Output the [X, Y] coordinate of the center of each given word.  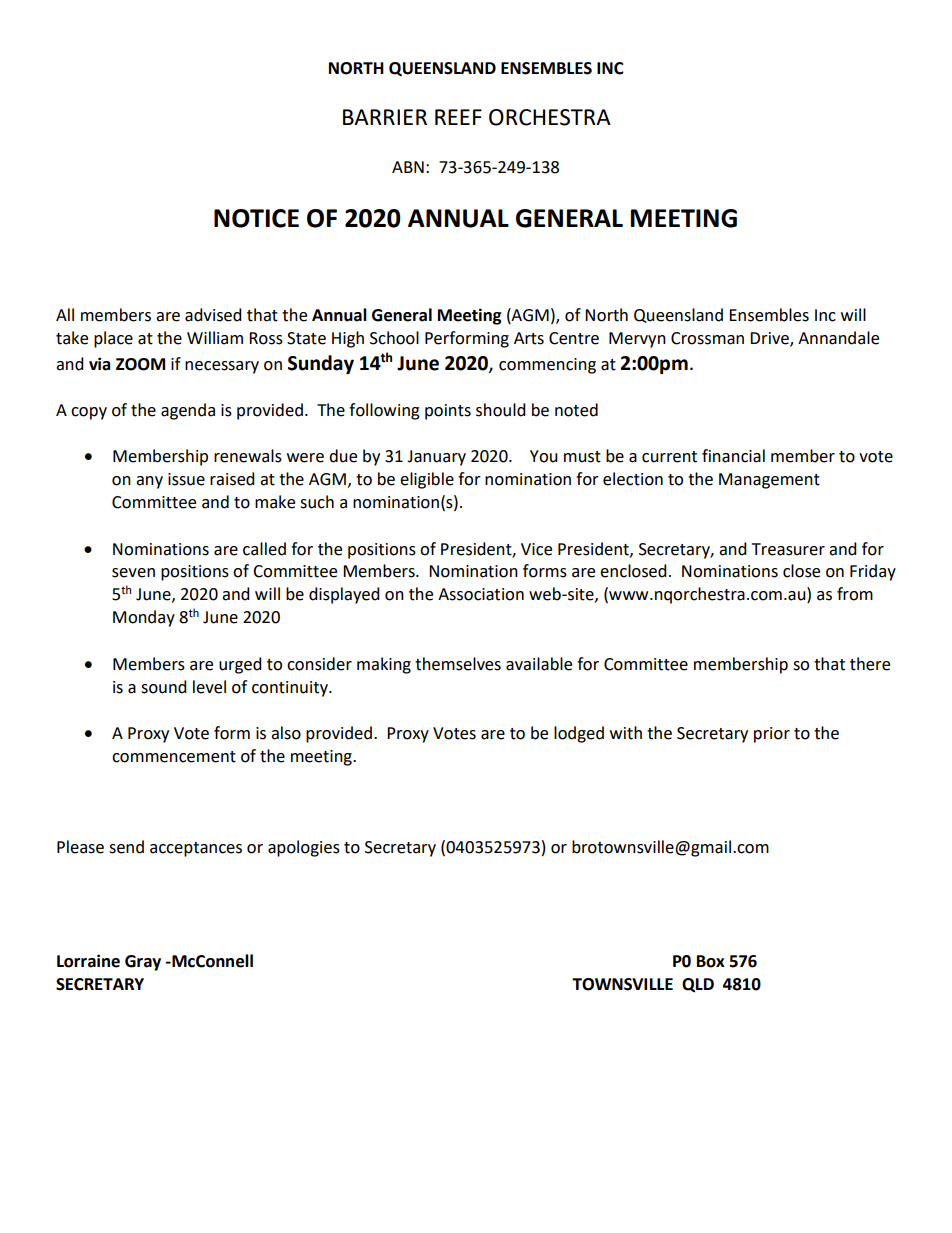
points [448, 412]
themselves [458, 664]
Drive [770, 339]
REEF [458, 117]
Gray [143, 963]
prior [772, 735]
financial [733, 456]
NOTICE [256, 218]
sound [164, 687]
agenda [188, 411]
